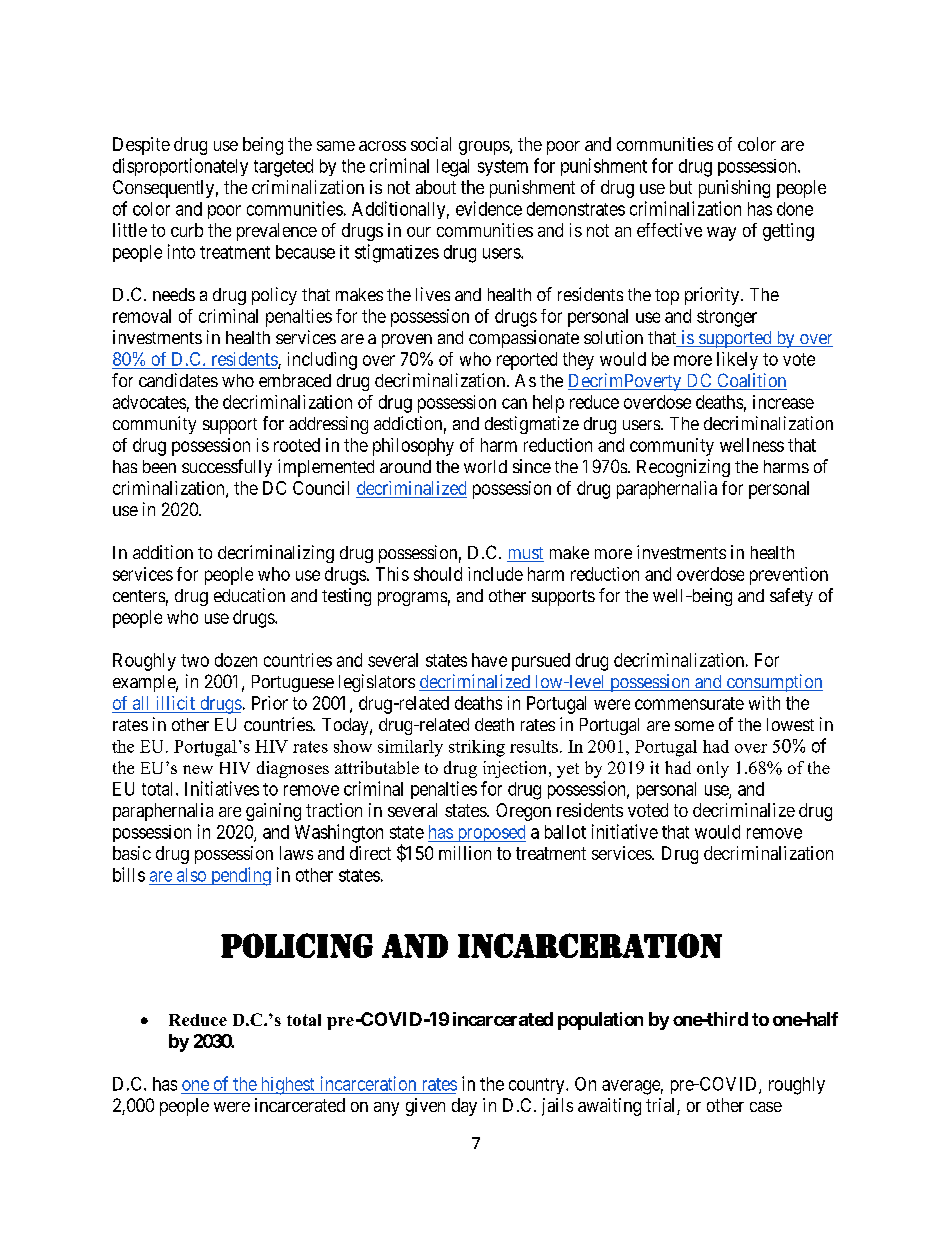 The width and height of the screenshot is (952, 1233). What do you see at coordinates (532, 425) in the screenshot?
I see `destigmatize` at bounding box center [532, 425].
